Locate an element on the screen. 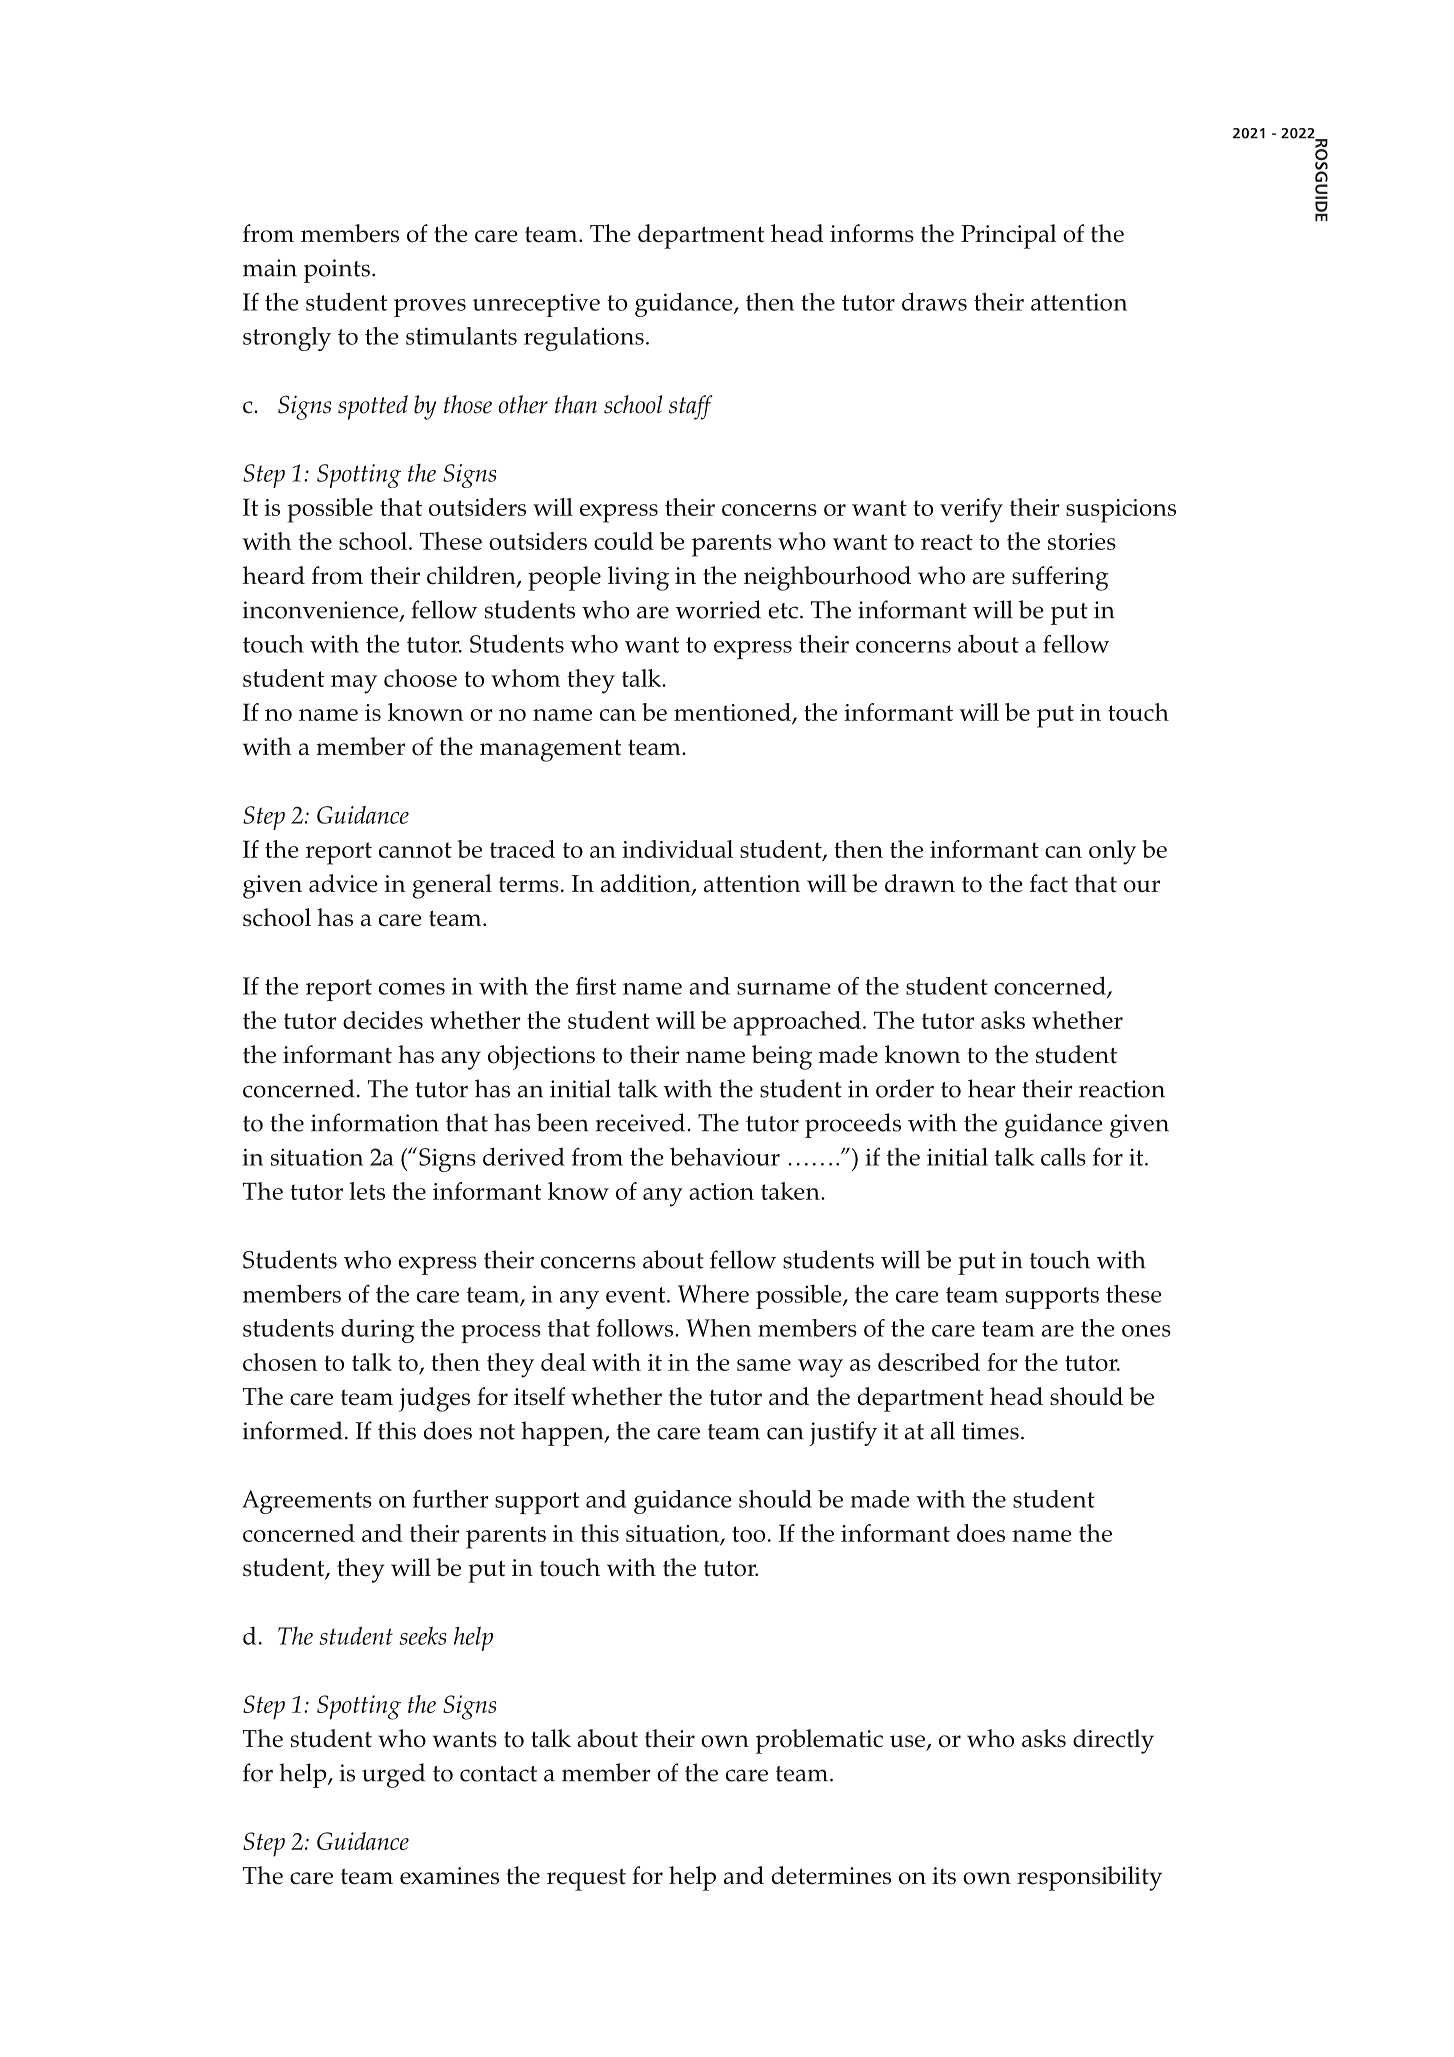 The width and height of the screenshot is (1454, 2057). staff is located at coordinates (691, 407).
